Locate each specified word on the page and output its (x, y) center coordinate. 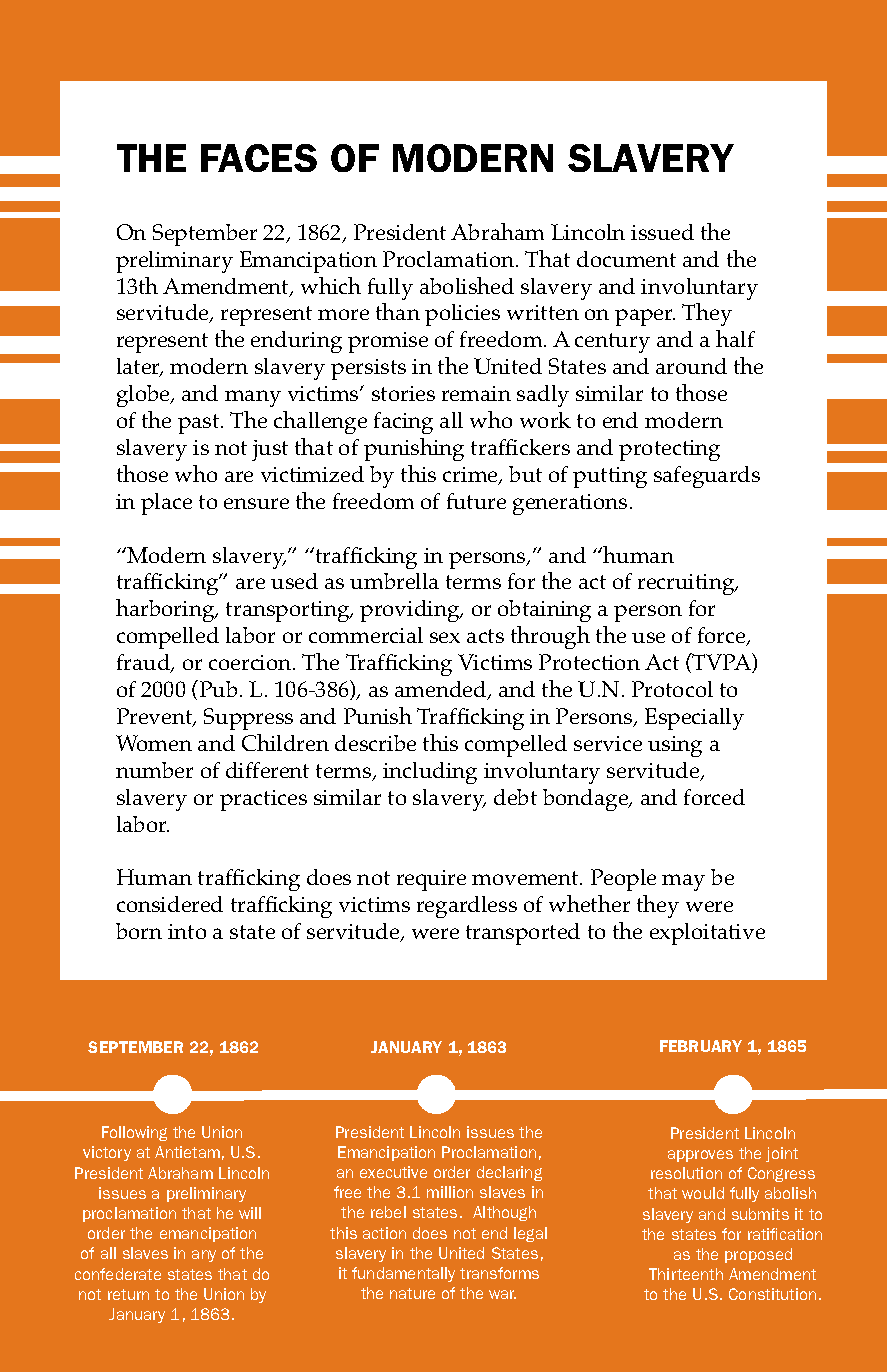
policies (462, 315)
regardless (467, 907)
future (476, 501)
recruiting (687, 584)
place (166, 504)
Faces (259, 158)
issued (662, 232)
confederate (118, 1274)
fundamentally (403, 1274)
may (683, 882)
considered (170, 904)
